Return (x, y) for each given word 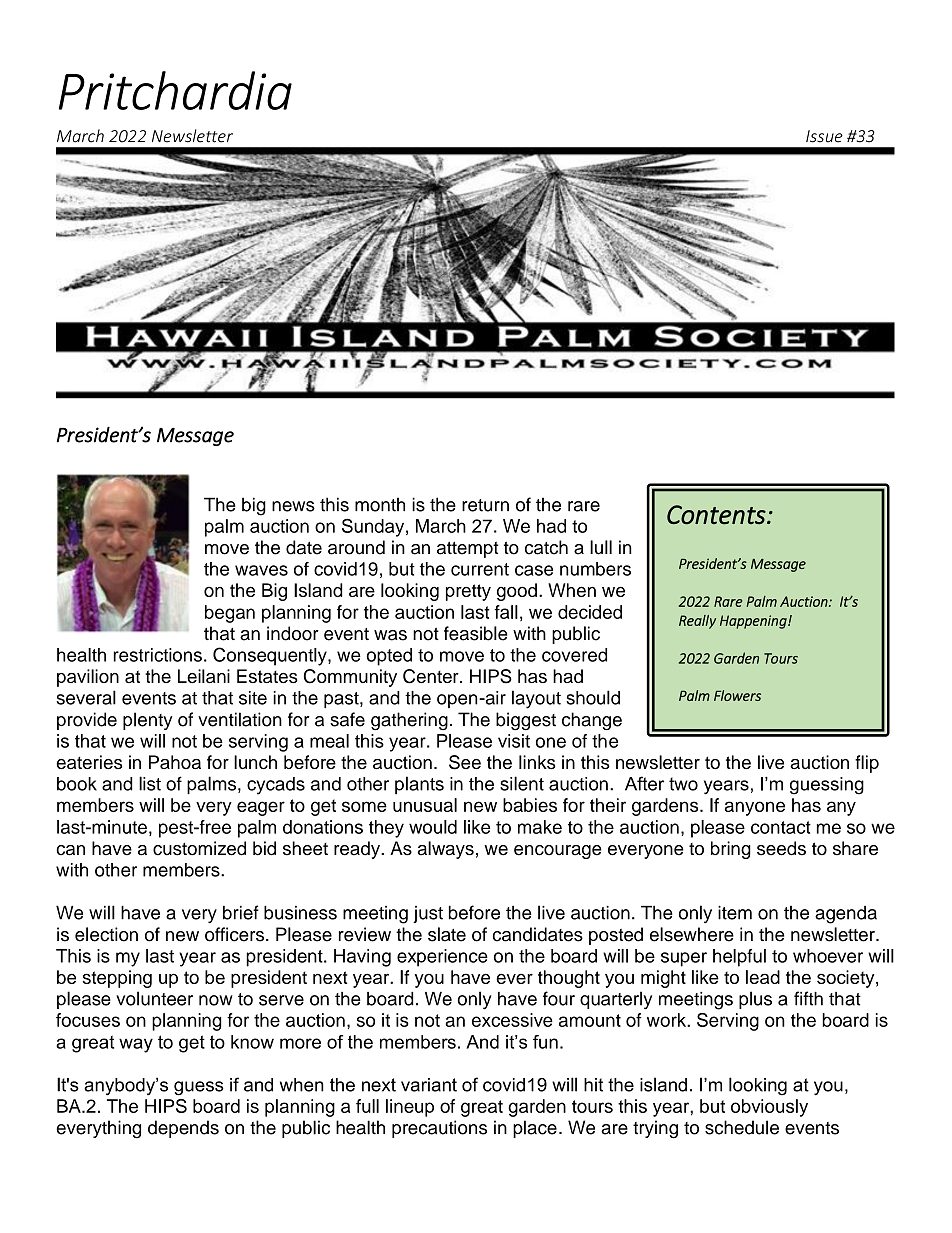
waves (261, 570)
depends (183, 1129)
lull (601, 547)
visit (514, 741)
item (735, 912)
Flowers (737, 695)
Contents (717, 515)
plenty (147, 721)
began (230, 614)
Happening (754, 622)
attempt (467, 550)
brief (241, 912)
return (485, 505)
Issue (824, 136)
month (380, 504)
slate (447, 934)
